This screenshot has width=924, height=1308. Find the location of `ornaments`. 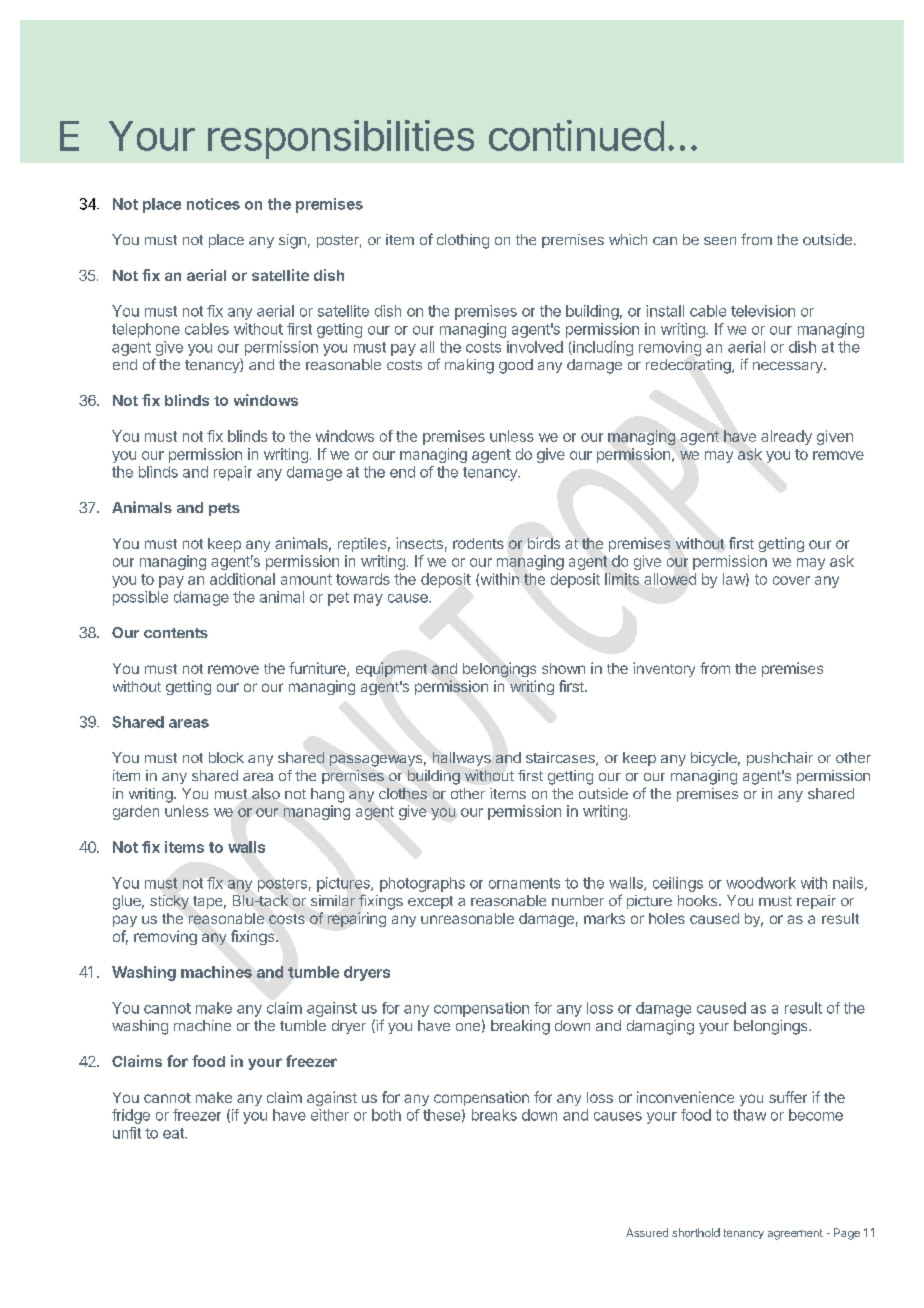

ornaments is located at coordinates (524, 883).
